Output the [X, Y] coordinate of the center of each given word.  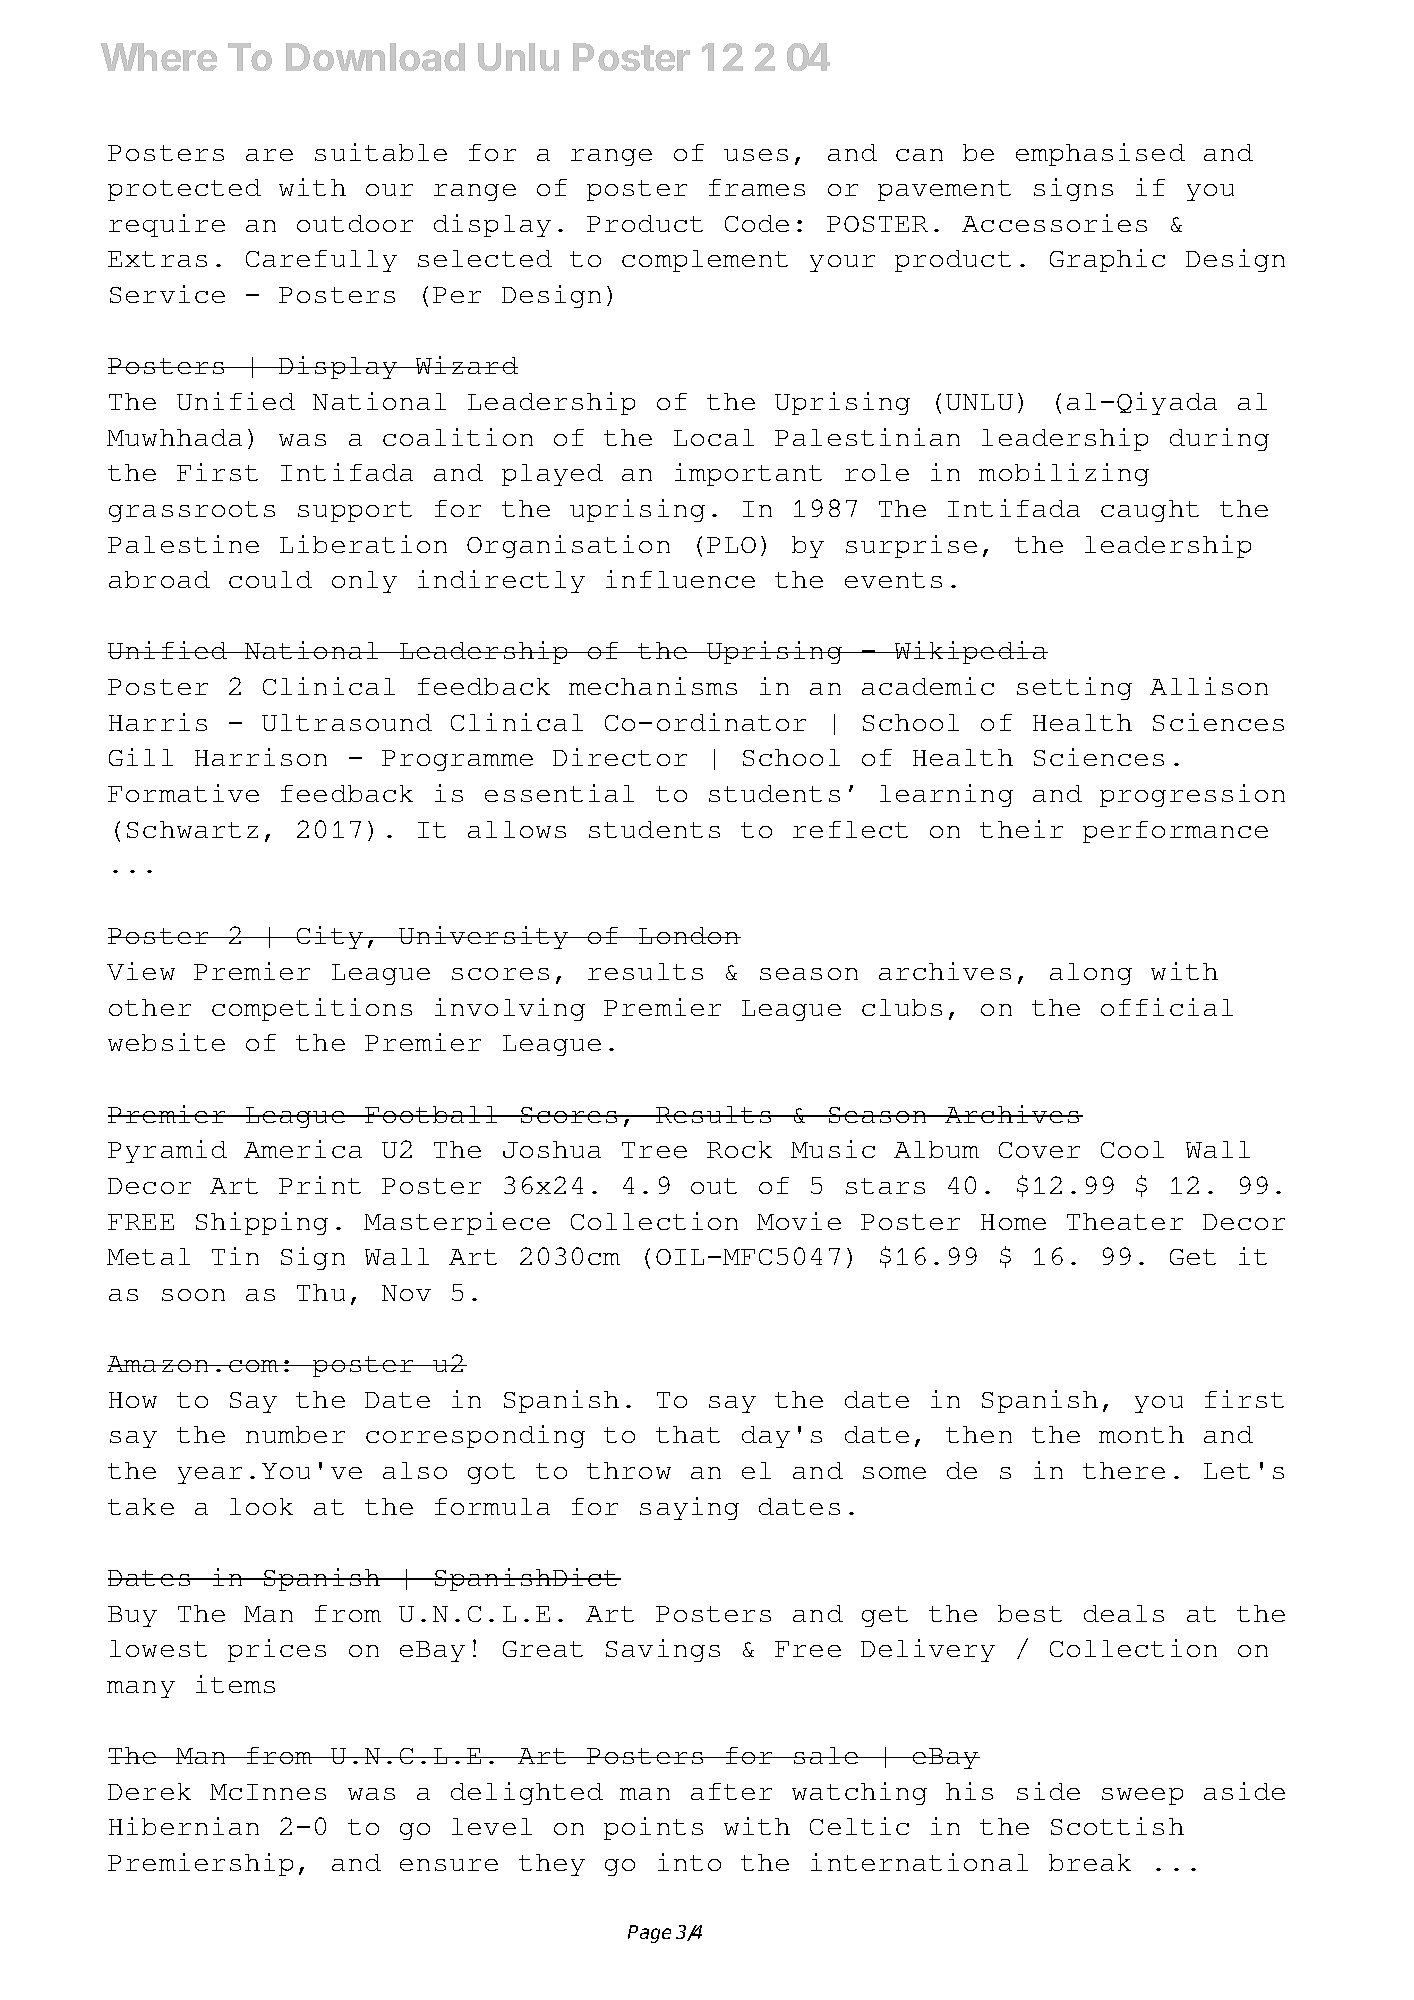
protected [184, 190]
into [689, 1862]
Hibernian [184, 1826]
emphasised [1100, 154]
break [1090, 1862]
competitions [312, 1009]
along [1091, 974]
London [689, 935]
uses [756, 155]
